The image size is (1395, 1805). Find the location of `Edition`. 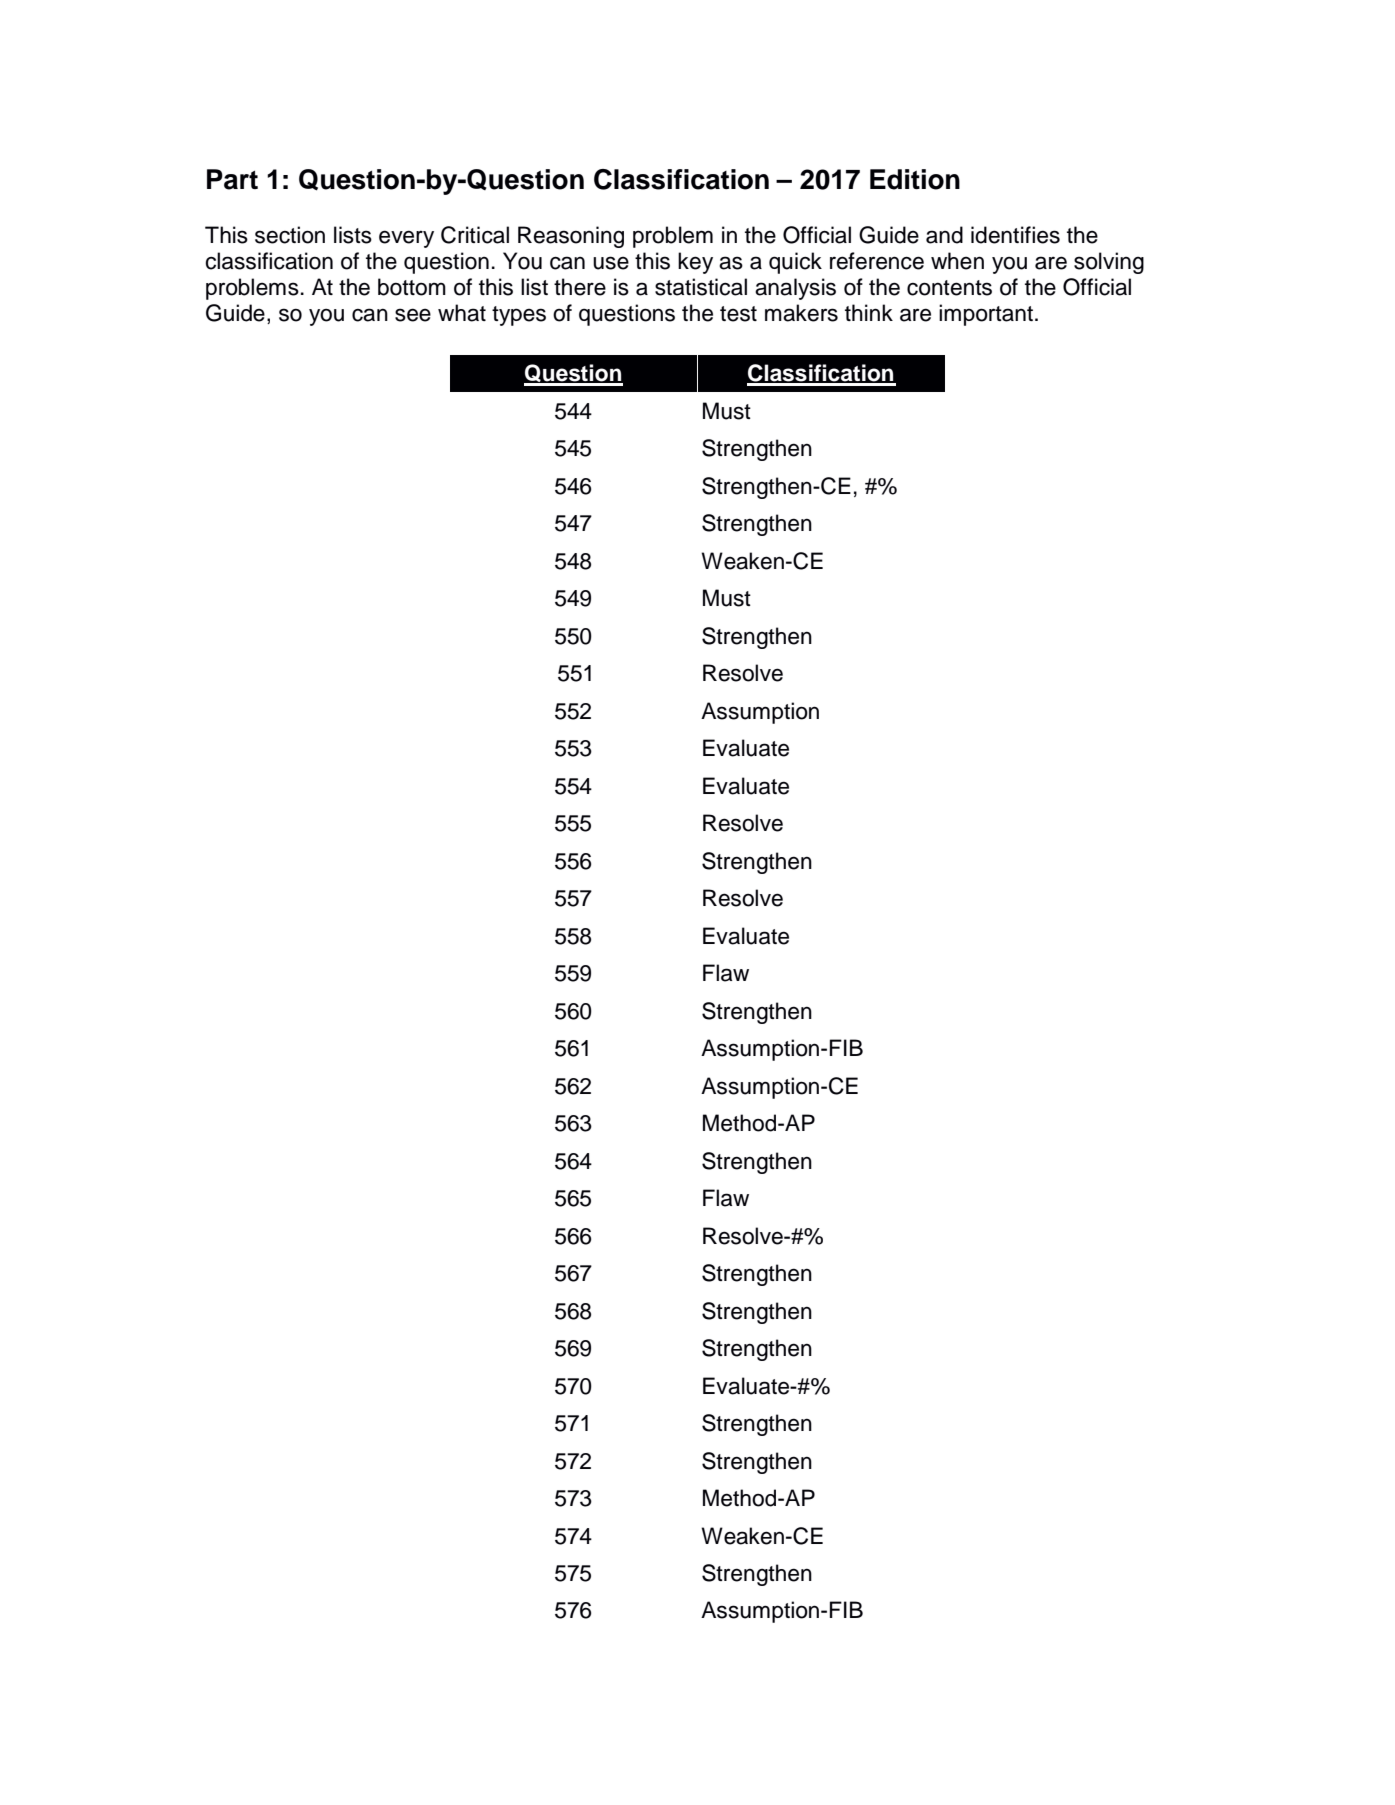

Edition is located at coordinates (915, 179).
